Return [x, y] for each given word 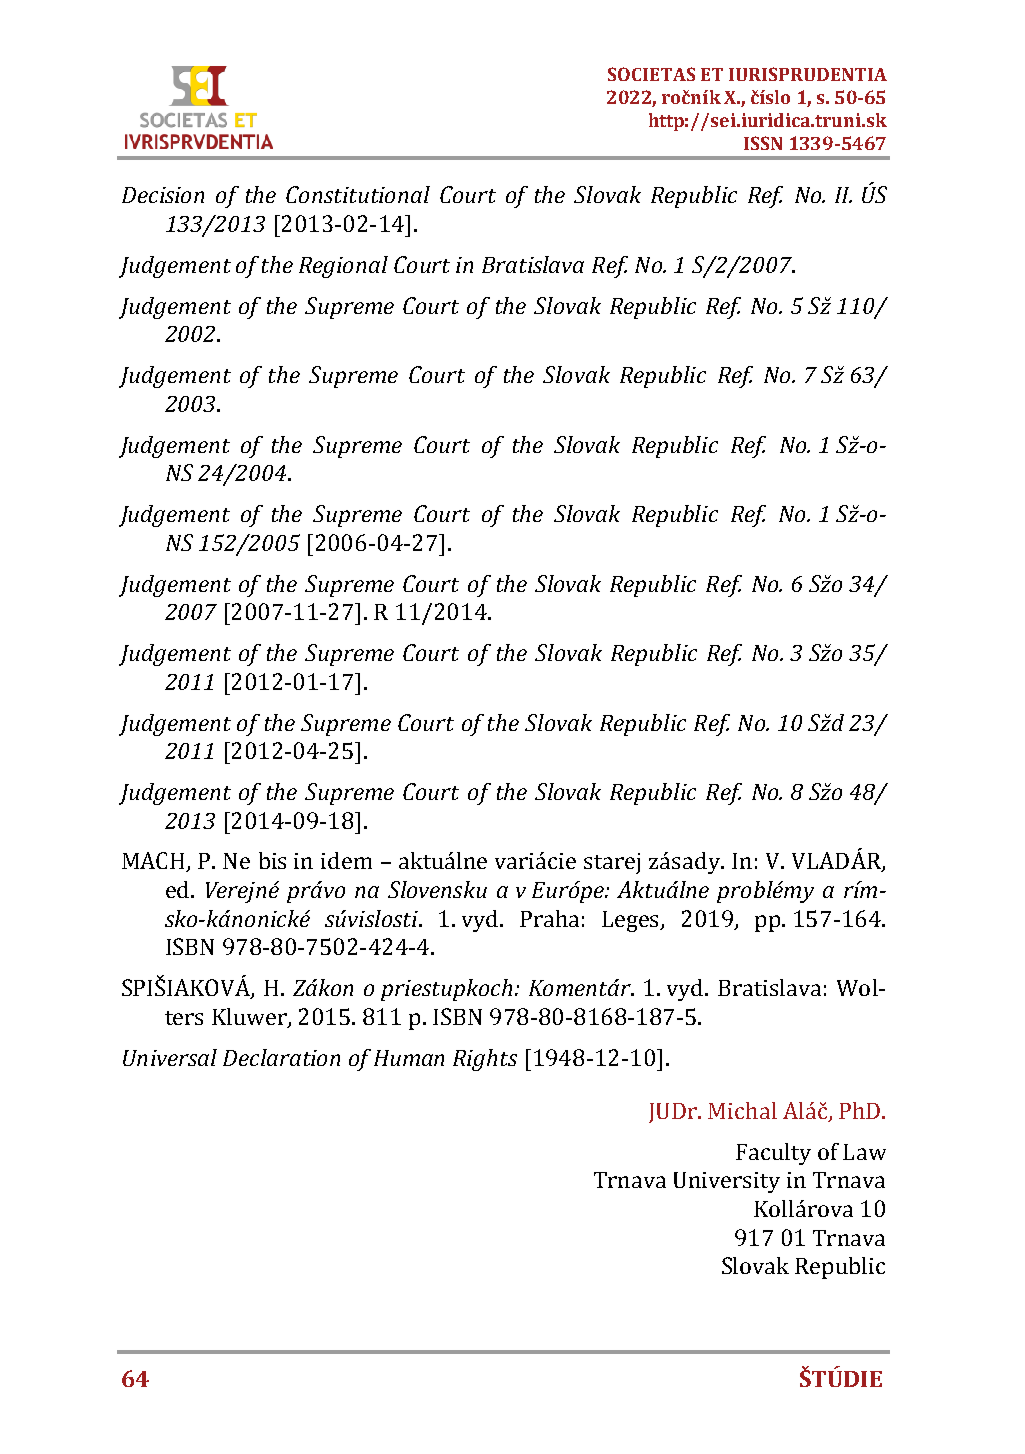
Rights [485, 1060]
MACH [155, 862]
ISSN [763, 143]
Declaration [281, 1057]
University [727, 1182]
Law [864, 1152]
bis [272, 860]
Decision [163, 195]
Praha [549, 918]
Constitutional [358, 194]
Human [409, 1058]
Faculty [773, 1154]
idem [346, 860]
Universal [170, 1057]
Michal [742, 1110]
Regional [343, 267]
